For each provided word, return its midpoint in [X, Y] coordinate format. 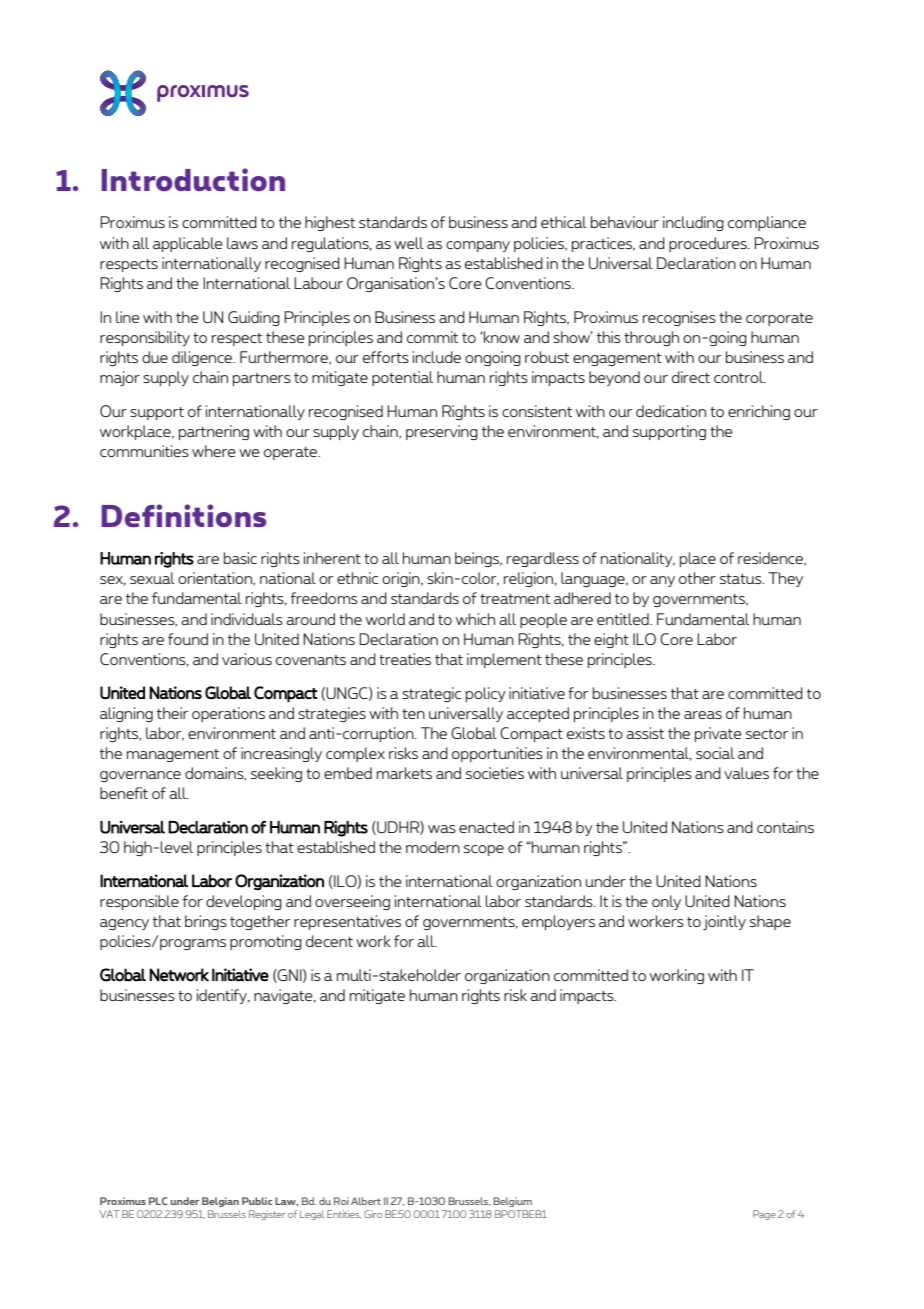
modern [433, 847]
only [666, 902]
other [697, 578]
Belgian [220, 1202]
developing [244, 902]
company [478, 246]
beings [478, 559]
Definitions [184, 515]
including [693, 223]
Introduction [193, 179]
